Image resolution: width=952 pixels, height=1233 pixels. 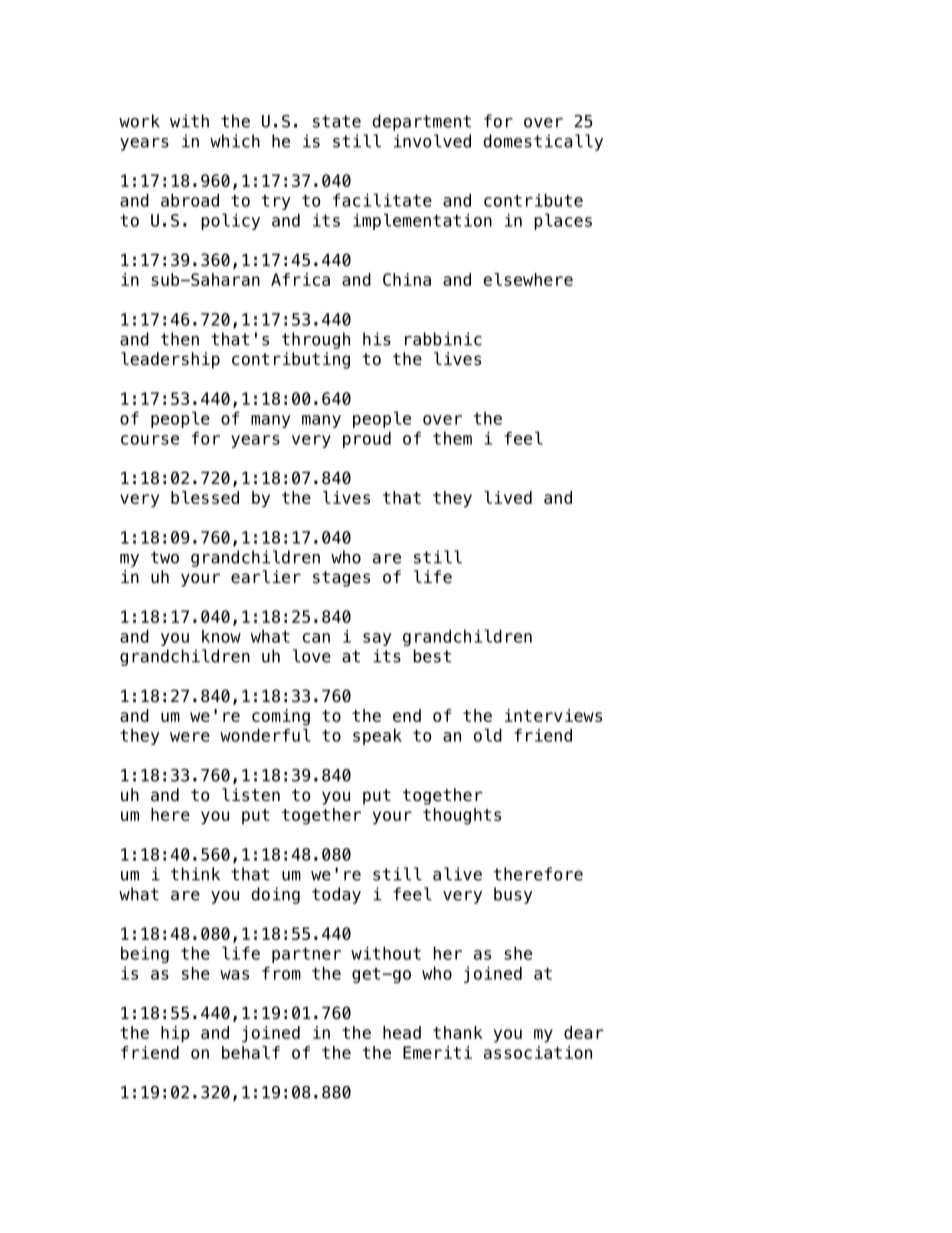 What do you see at coordinates (377, 339) in the image?
I see `his` at bounding box center [377, 339].
